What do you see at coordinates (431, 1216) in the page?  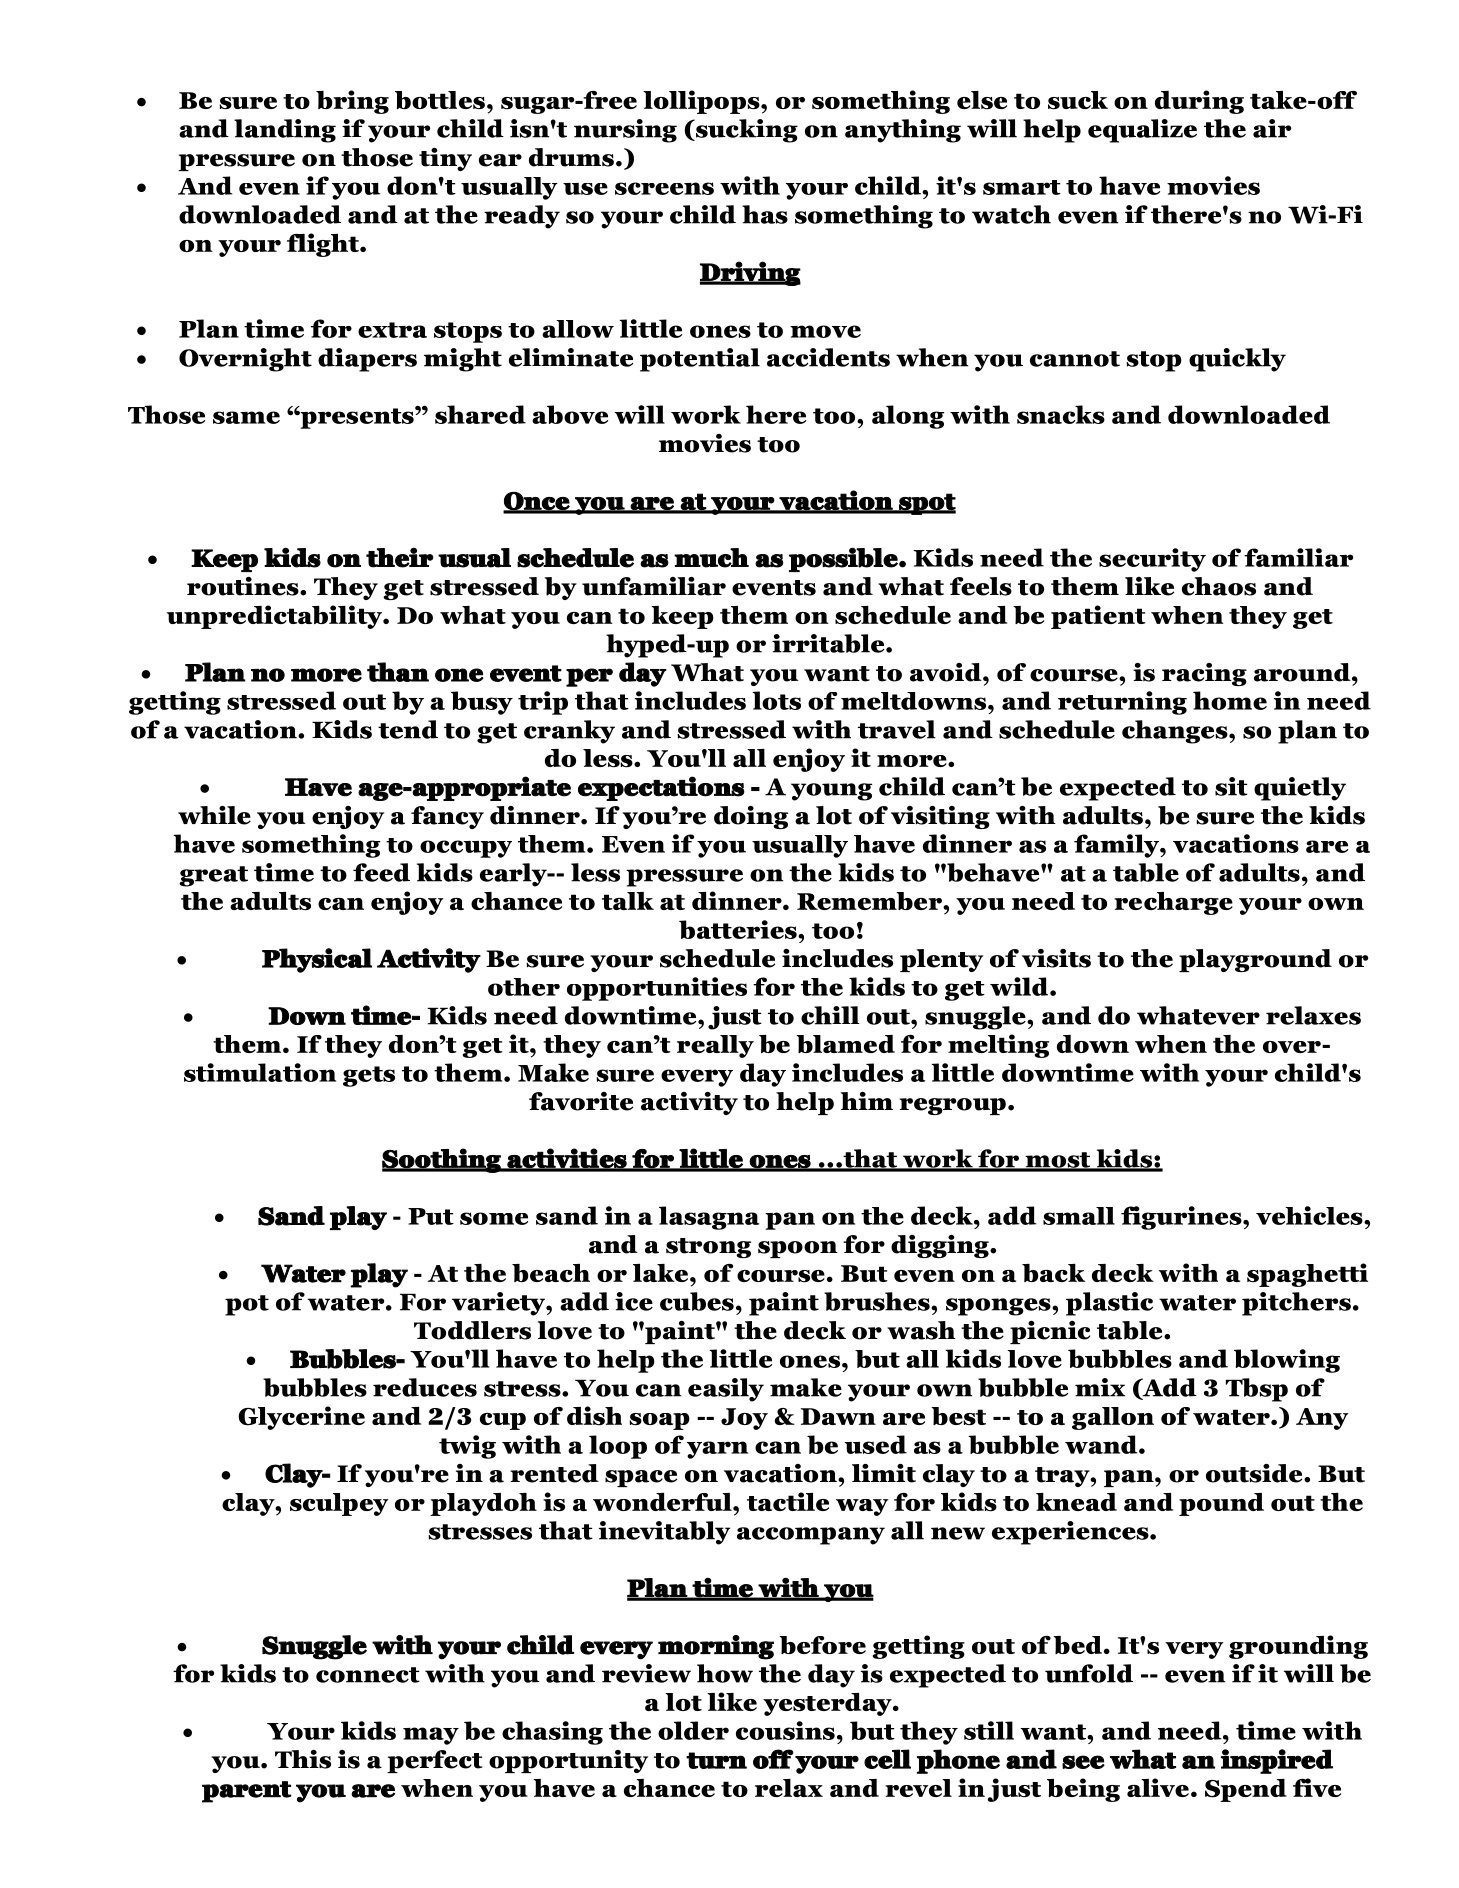 I see `Put` at bounding box center [431, 1216].
